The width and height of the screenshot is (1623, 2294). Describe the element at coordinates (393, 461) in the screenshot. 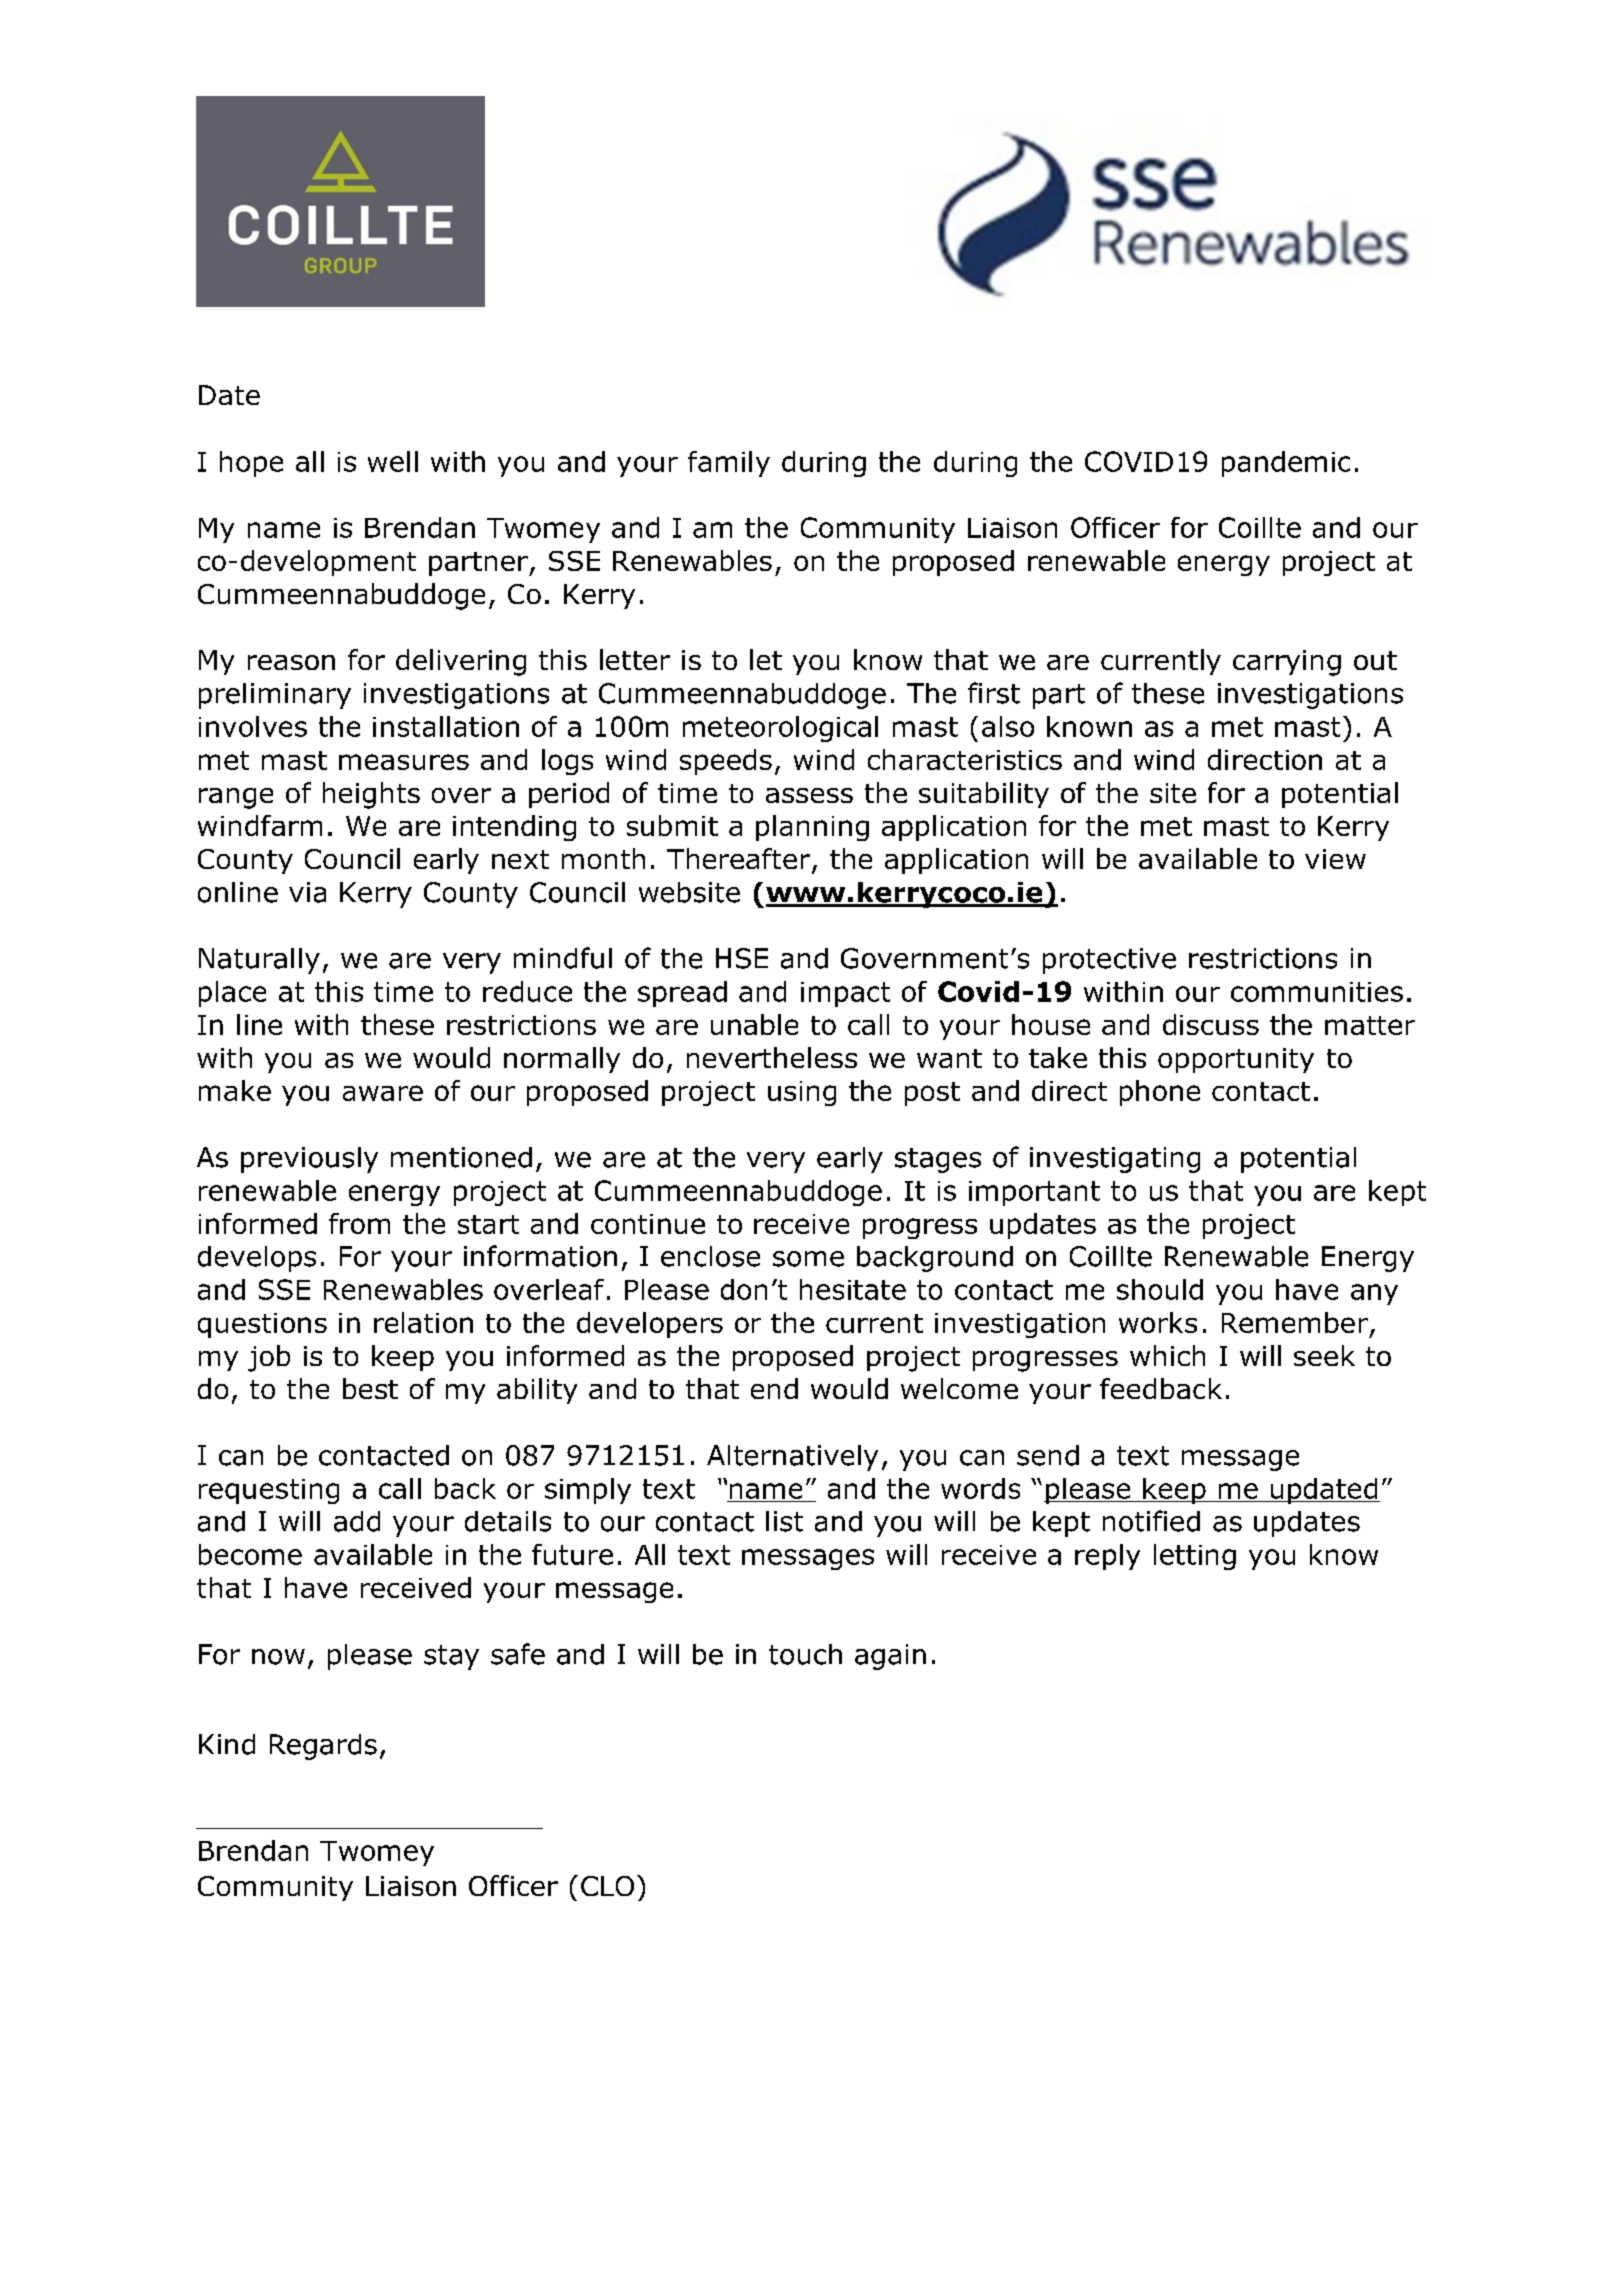

I see `well` at that location.
